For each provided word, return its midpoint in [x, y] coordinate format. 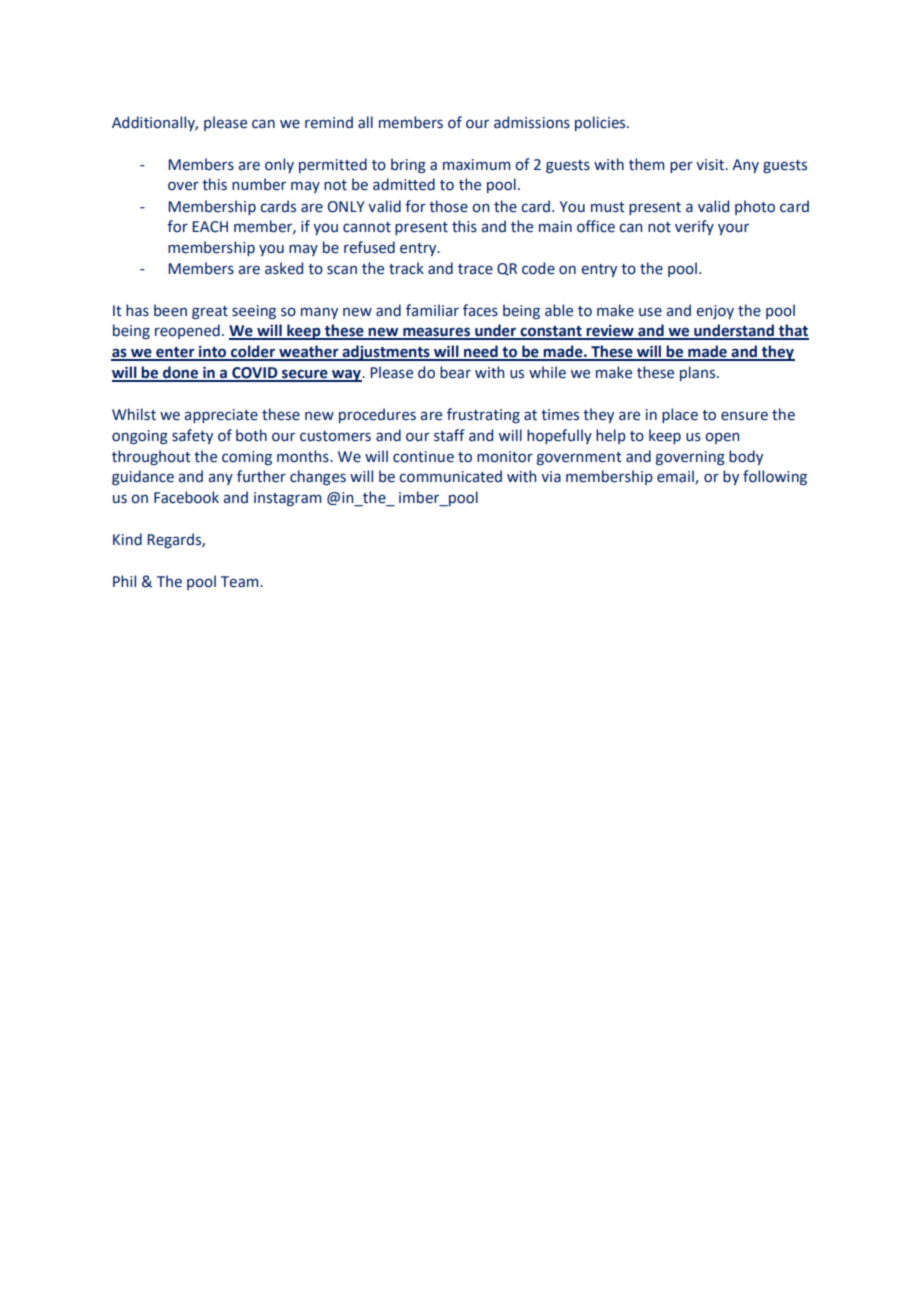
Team [241, 582]
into [213, 353]
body [746, 457]
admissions [532, 122]
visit [711, 165]
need [481, 352]
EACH [210, 227]
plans [697, 373]
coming [247, 458]
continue [423, 457]
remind [329, 122]
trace [475, 269]
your [733, 229]
